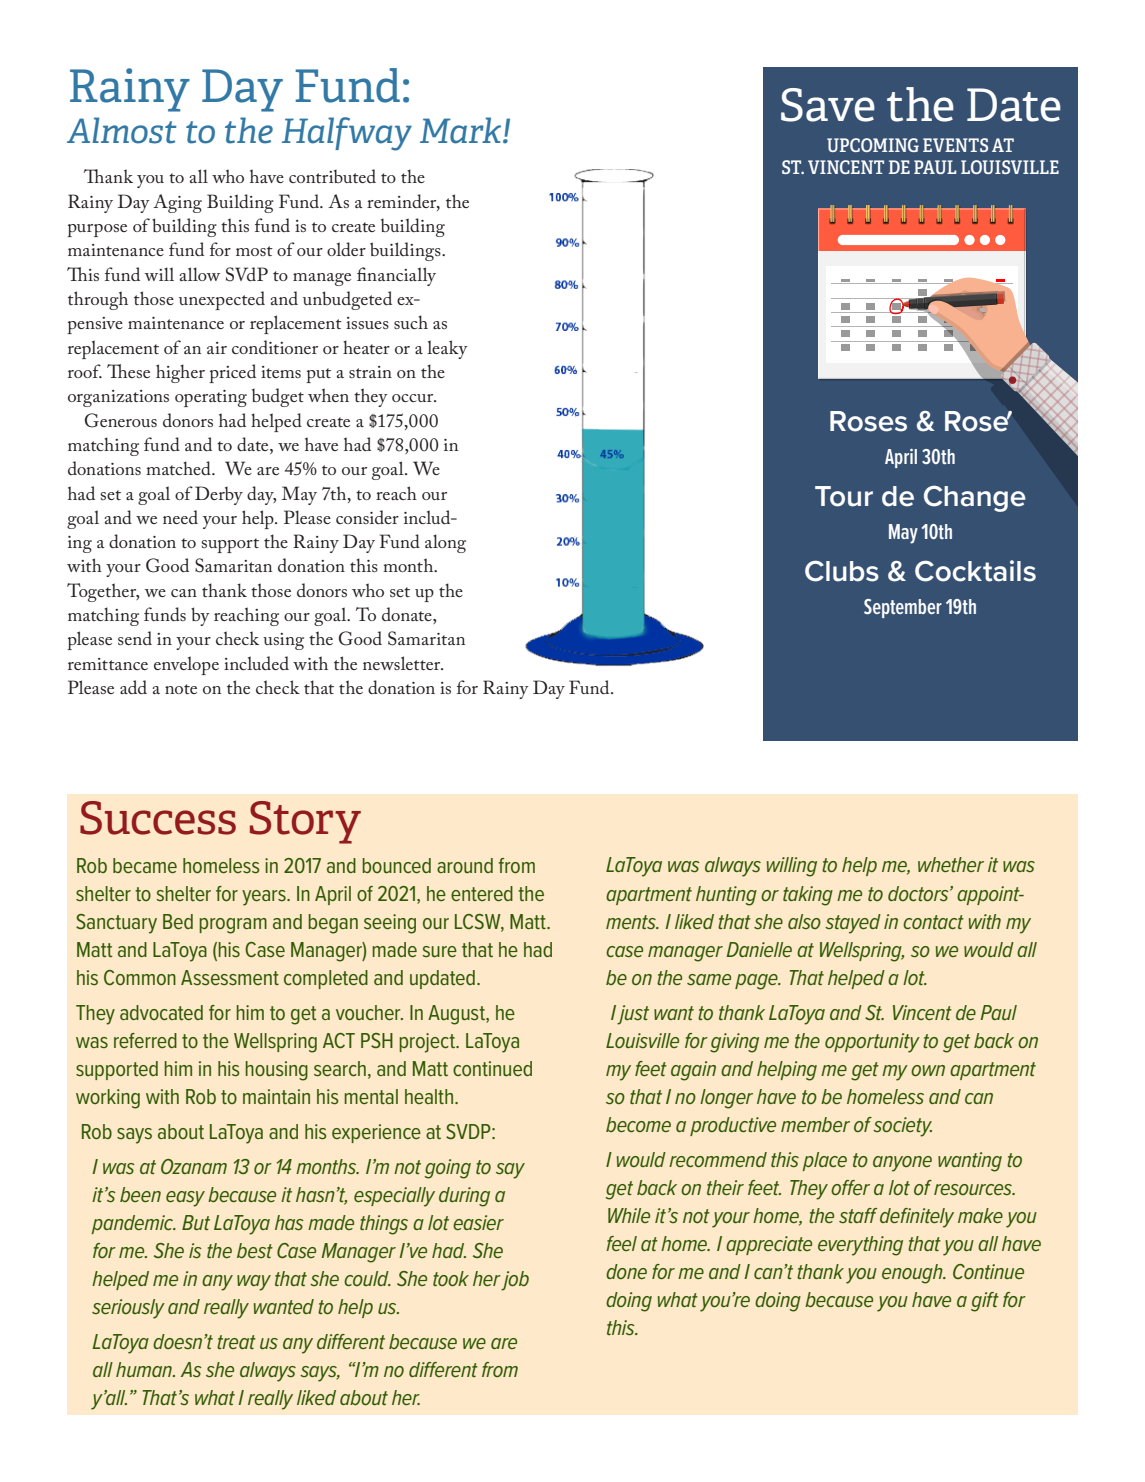 The width and height of the image is (1145, 1482). What do you see at coordinates (236, 1342) in the image?
I see `treat` at bounding box center [236, 1342].
